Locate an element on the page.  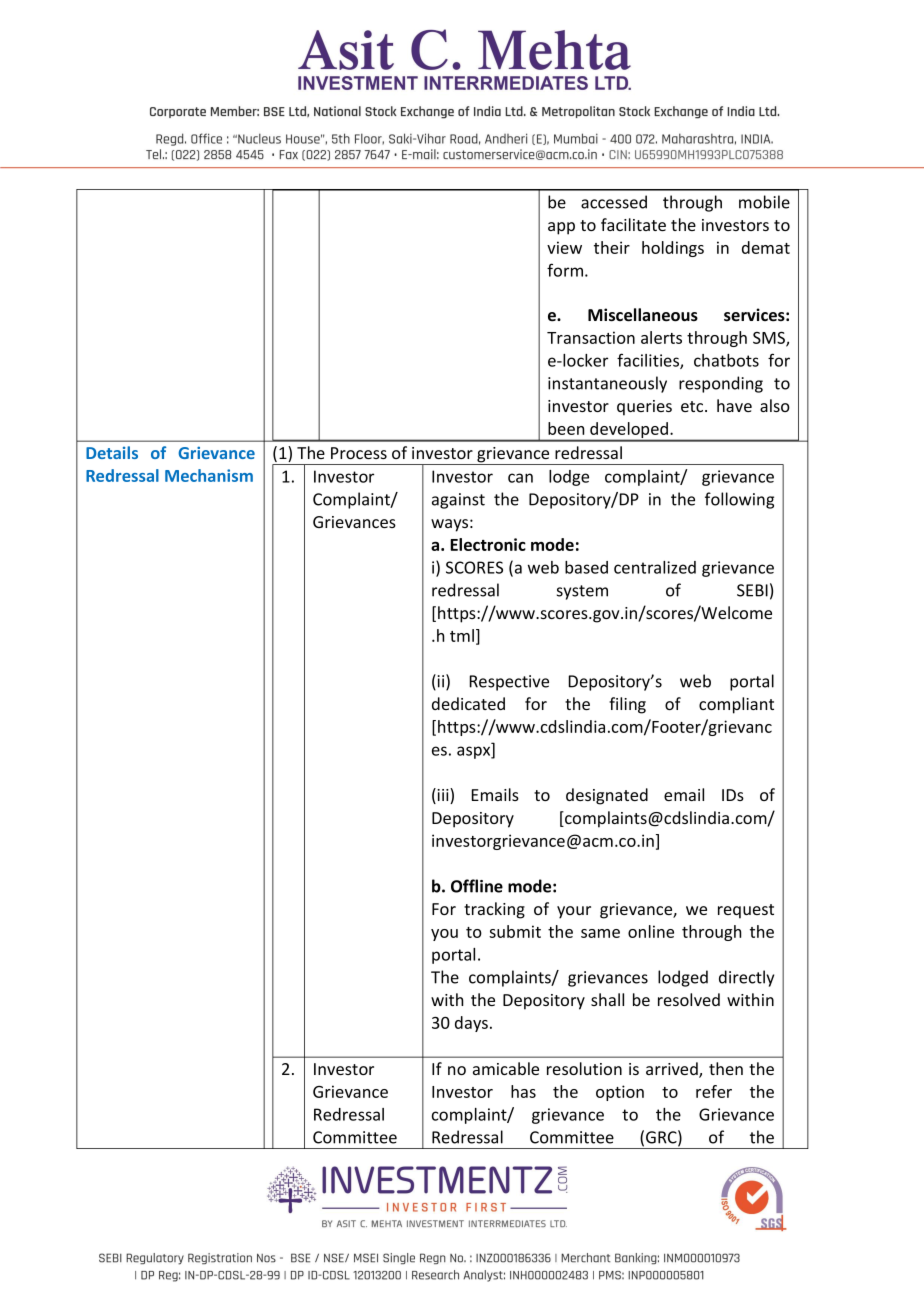
compliant is located at coordinates (736, 705).
